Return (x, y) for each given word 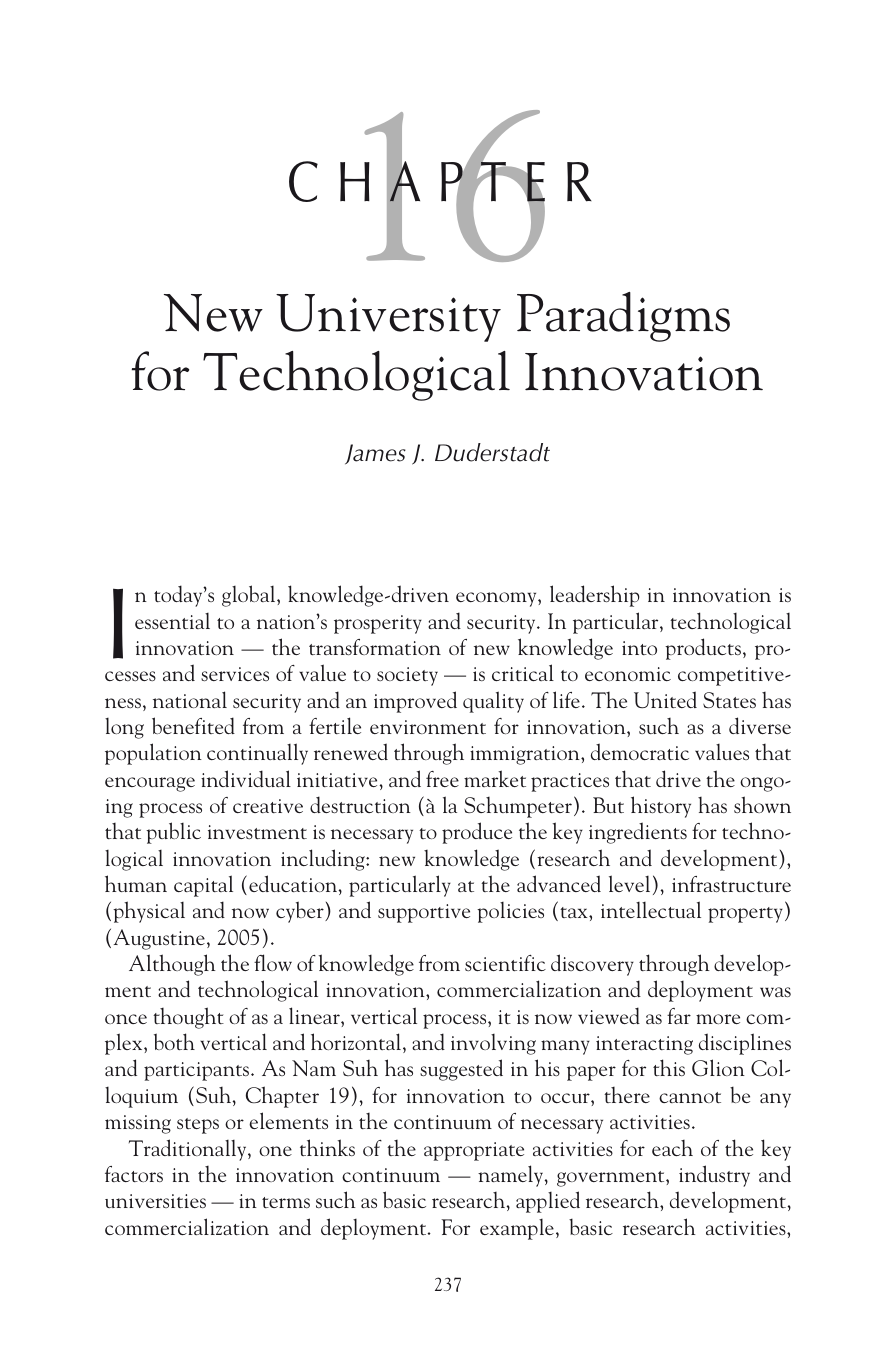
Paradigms (623, 317)
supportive (424, 913)
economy (497, 599)
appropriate (474, 1151)
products (703, 649)
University (388, 318)
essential (172, 621)
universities (155, 1201)
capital (203, 886)
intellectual (651, 909)
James (375, 454)
